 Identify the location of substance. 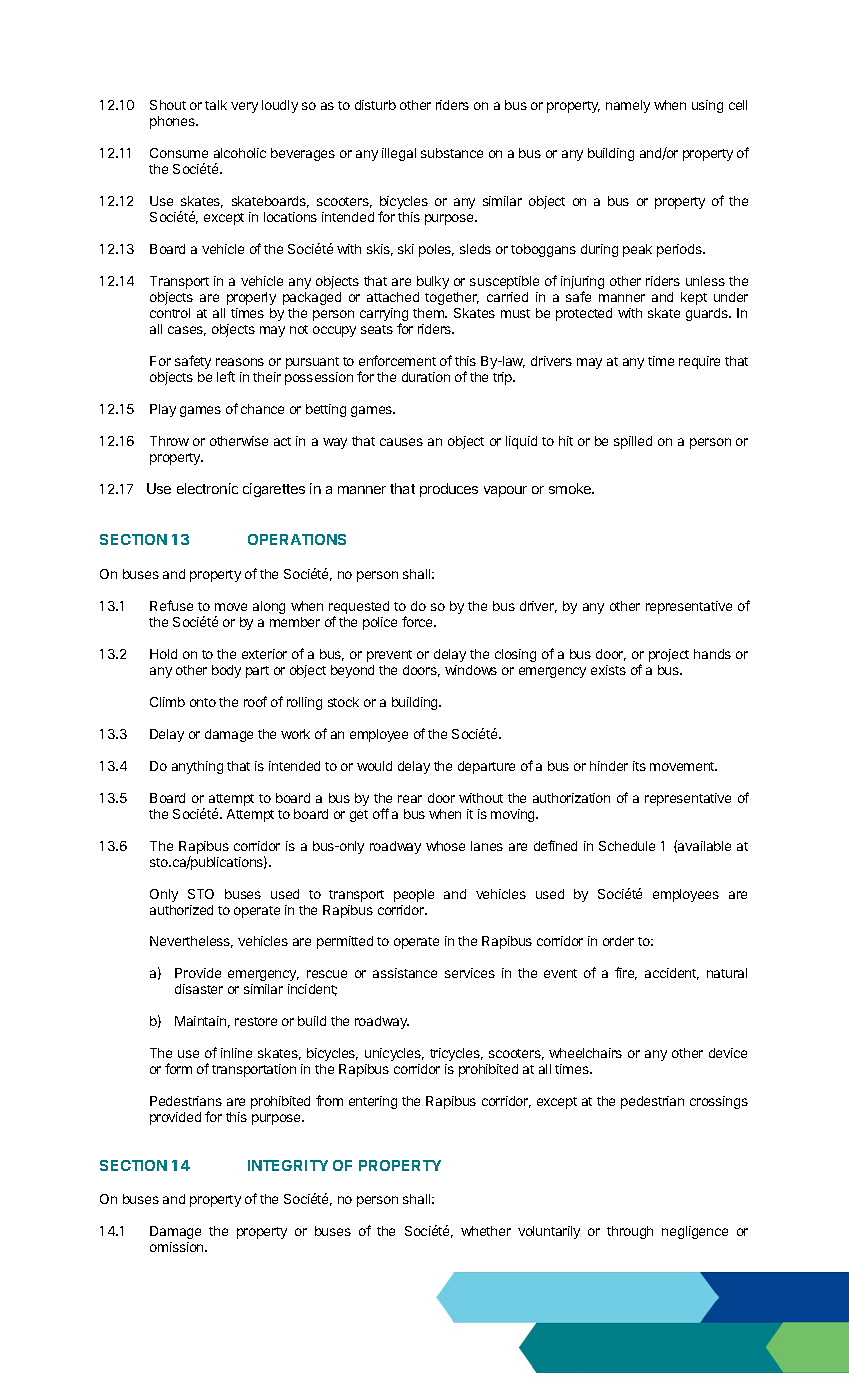
(452, 153).
